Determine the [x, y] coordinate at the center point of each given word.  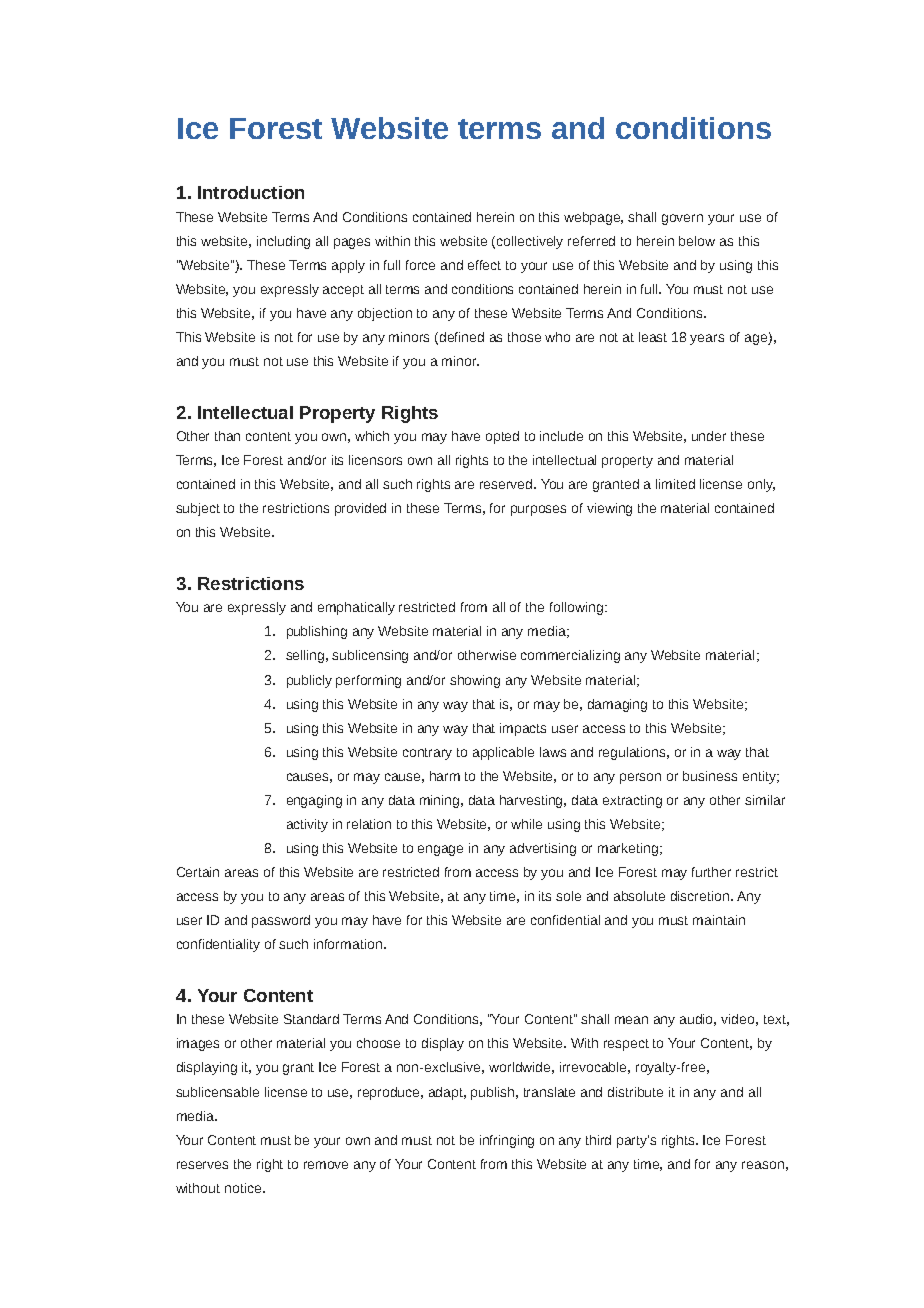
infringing [507, 1141]
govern [682, 219]
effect [484, 265]
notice [244, 1188]
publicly [309, 681]
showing [475, 681]
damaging [617, 705]
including [283, 242]
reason [763, 1165]
